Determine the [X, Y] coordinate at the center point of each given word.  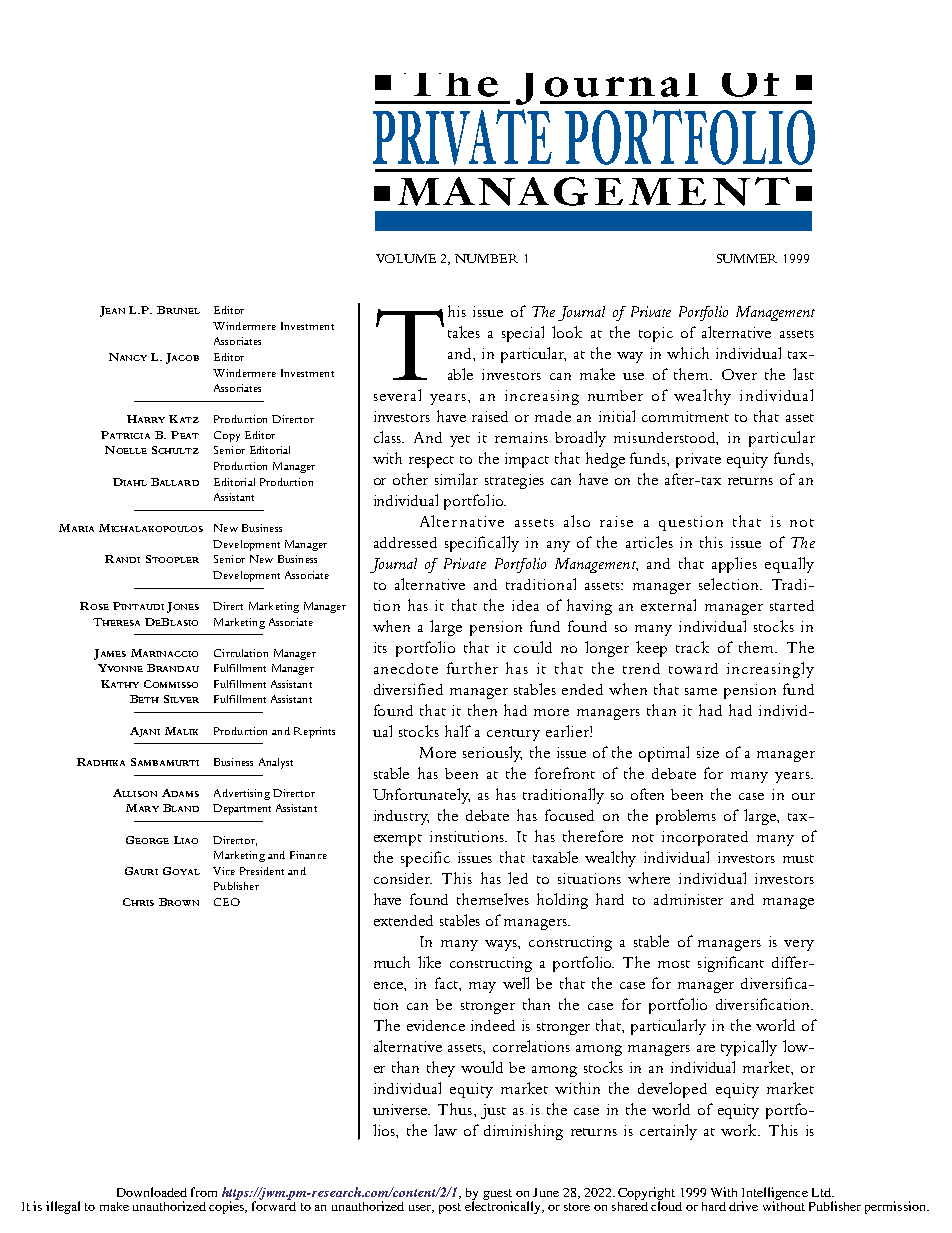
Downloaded [152, 1192]
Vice [224, 871]
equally [789, 565]
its [380, 647]
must [798, 859]
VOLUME [406, 258]
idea [525, 605]
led [518, 878]
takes [464, 332]
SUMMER [747, 258]
